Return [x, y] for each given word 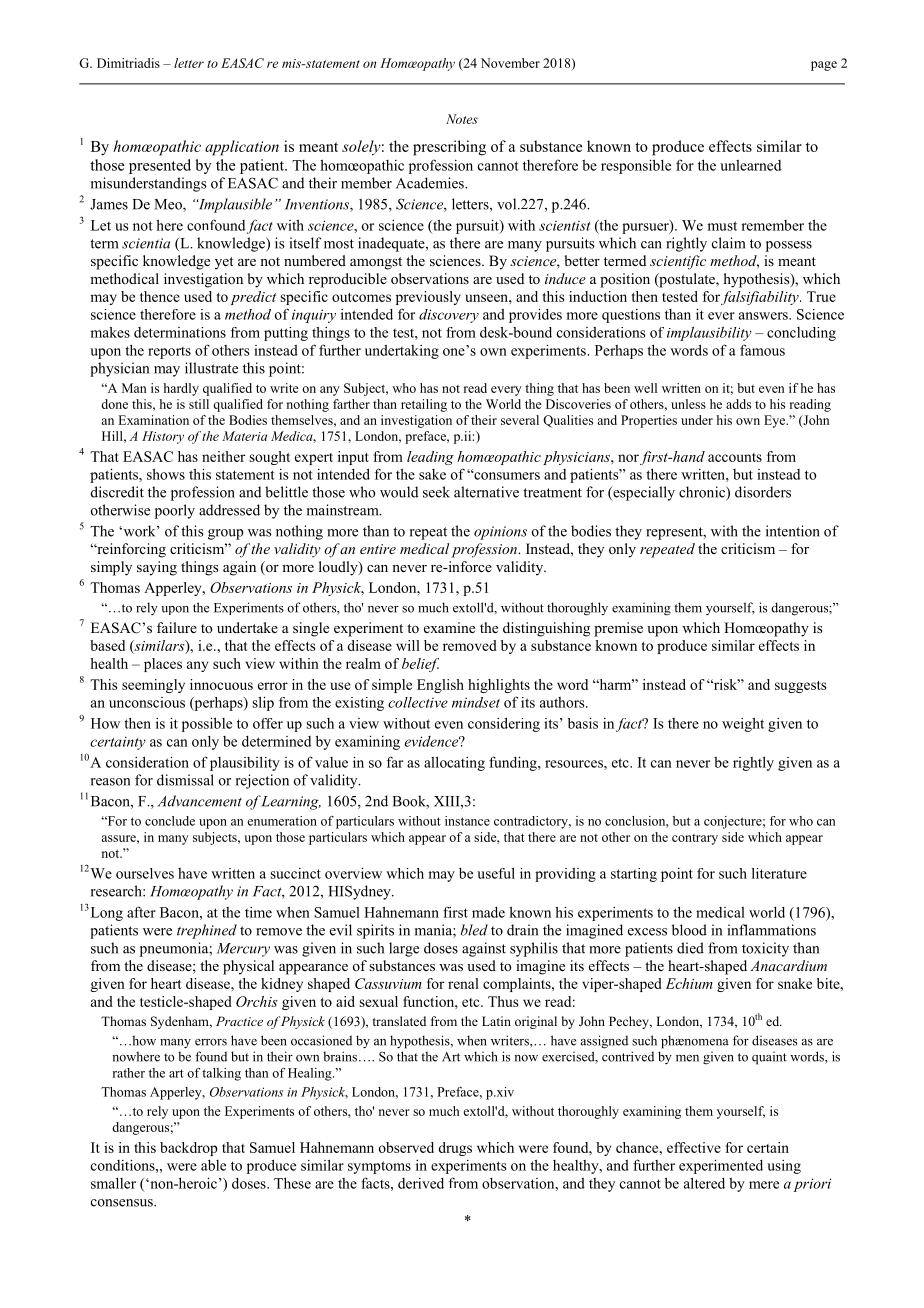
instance [467, 821]
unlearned [750, 165]
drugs [455, 1149]
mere [764, 1185]
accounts [735, 457]
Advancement [200, 801]
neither [223, 456]
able [213, 1165]
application [242, 148]
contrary [695, 839]
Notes [462, 119]
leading [430, 458]
